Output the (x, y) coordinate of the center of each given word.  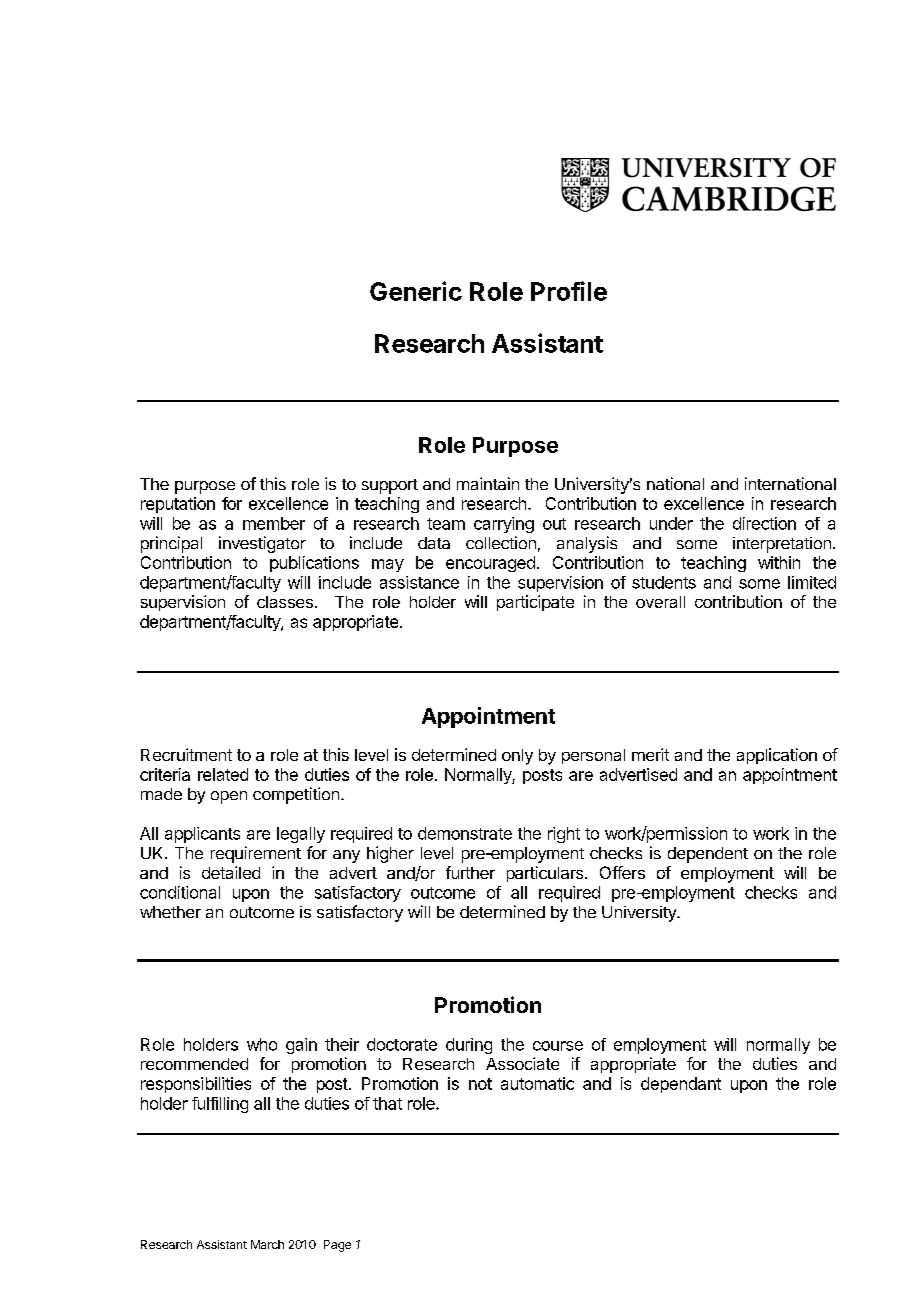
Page (337, 1246)
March (267, 1244)
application (777, 756)
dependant (681, 1085)
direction (764, 523)
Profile (569, 291)
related (223, 774)
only (517, 757)
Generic (416, 291)
